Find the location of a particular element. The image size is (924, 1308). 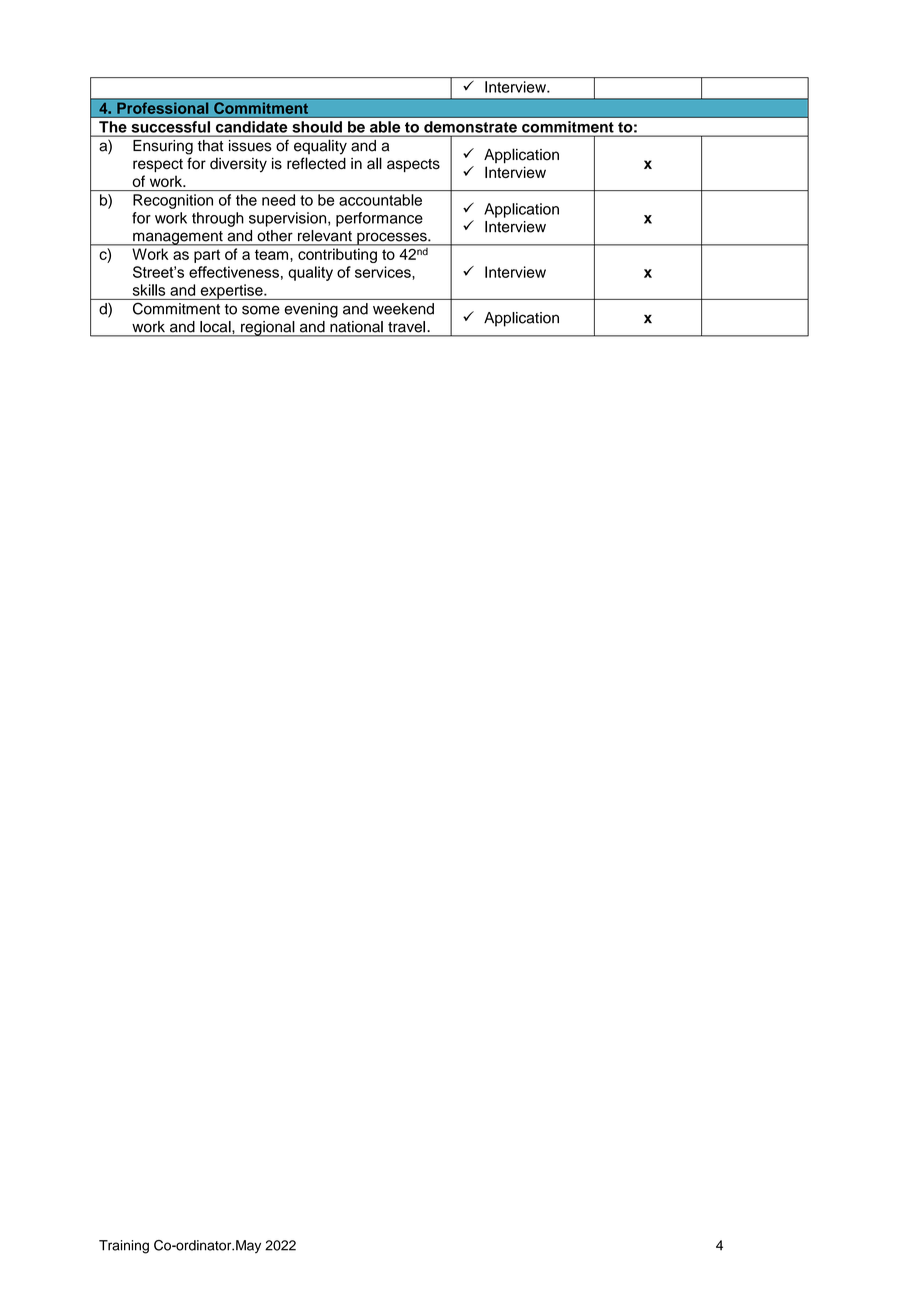

Training is located at coordinates (124, 1247).
